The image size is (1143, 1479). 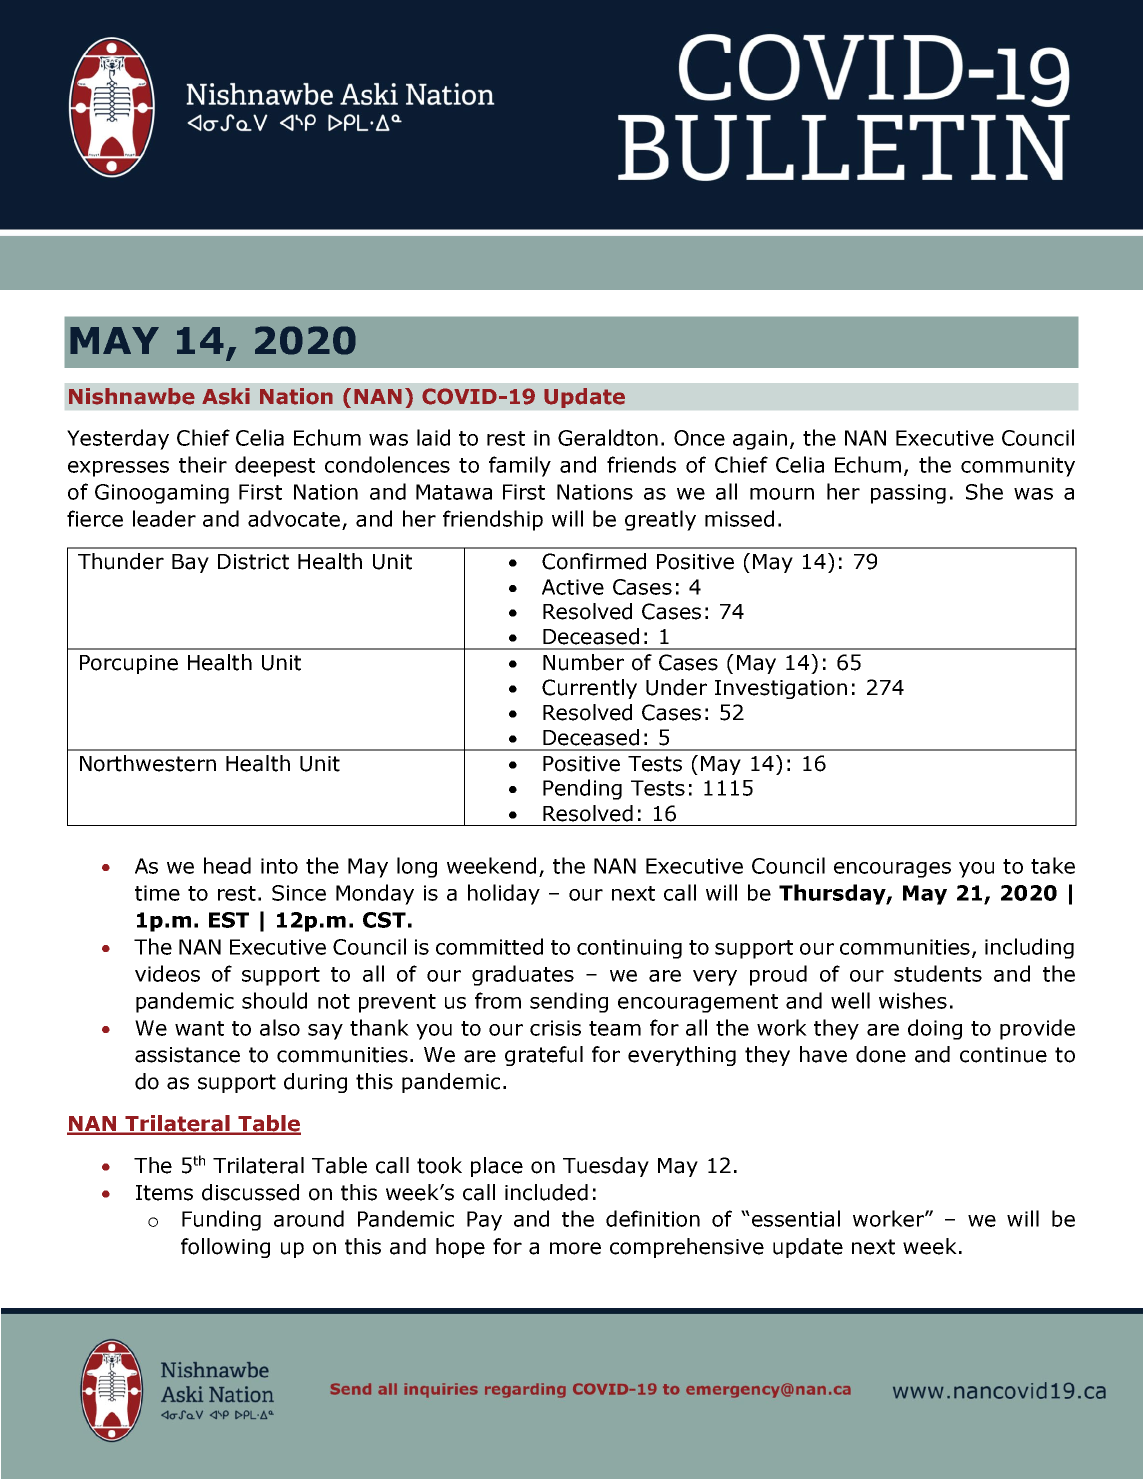 What do you see at coordinates (582, 789) in the screenshot?
I see `Pending` at bounding box center [582, 789].
